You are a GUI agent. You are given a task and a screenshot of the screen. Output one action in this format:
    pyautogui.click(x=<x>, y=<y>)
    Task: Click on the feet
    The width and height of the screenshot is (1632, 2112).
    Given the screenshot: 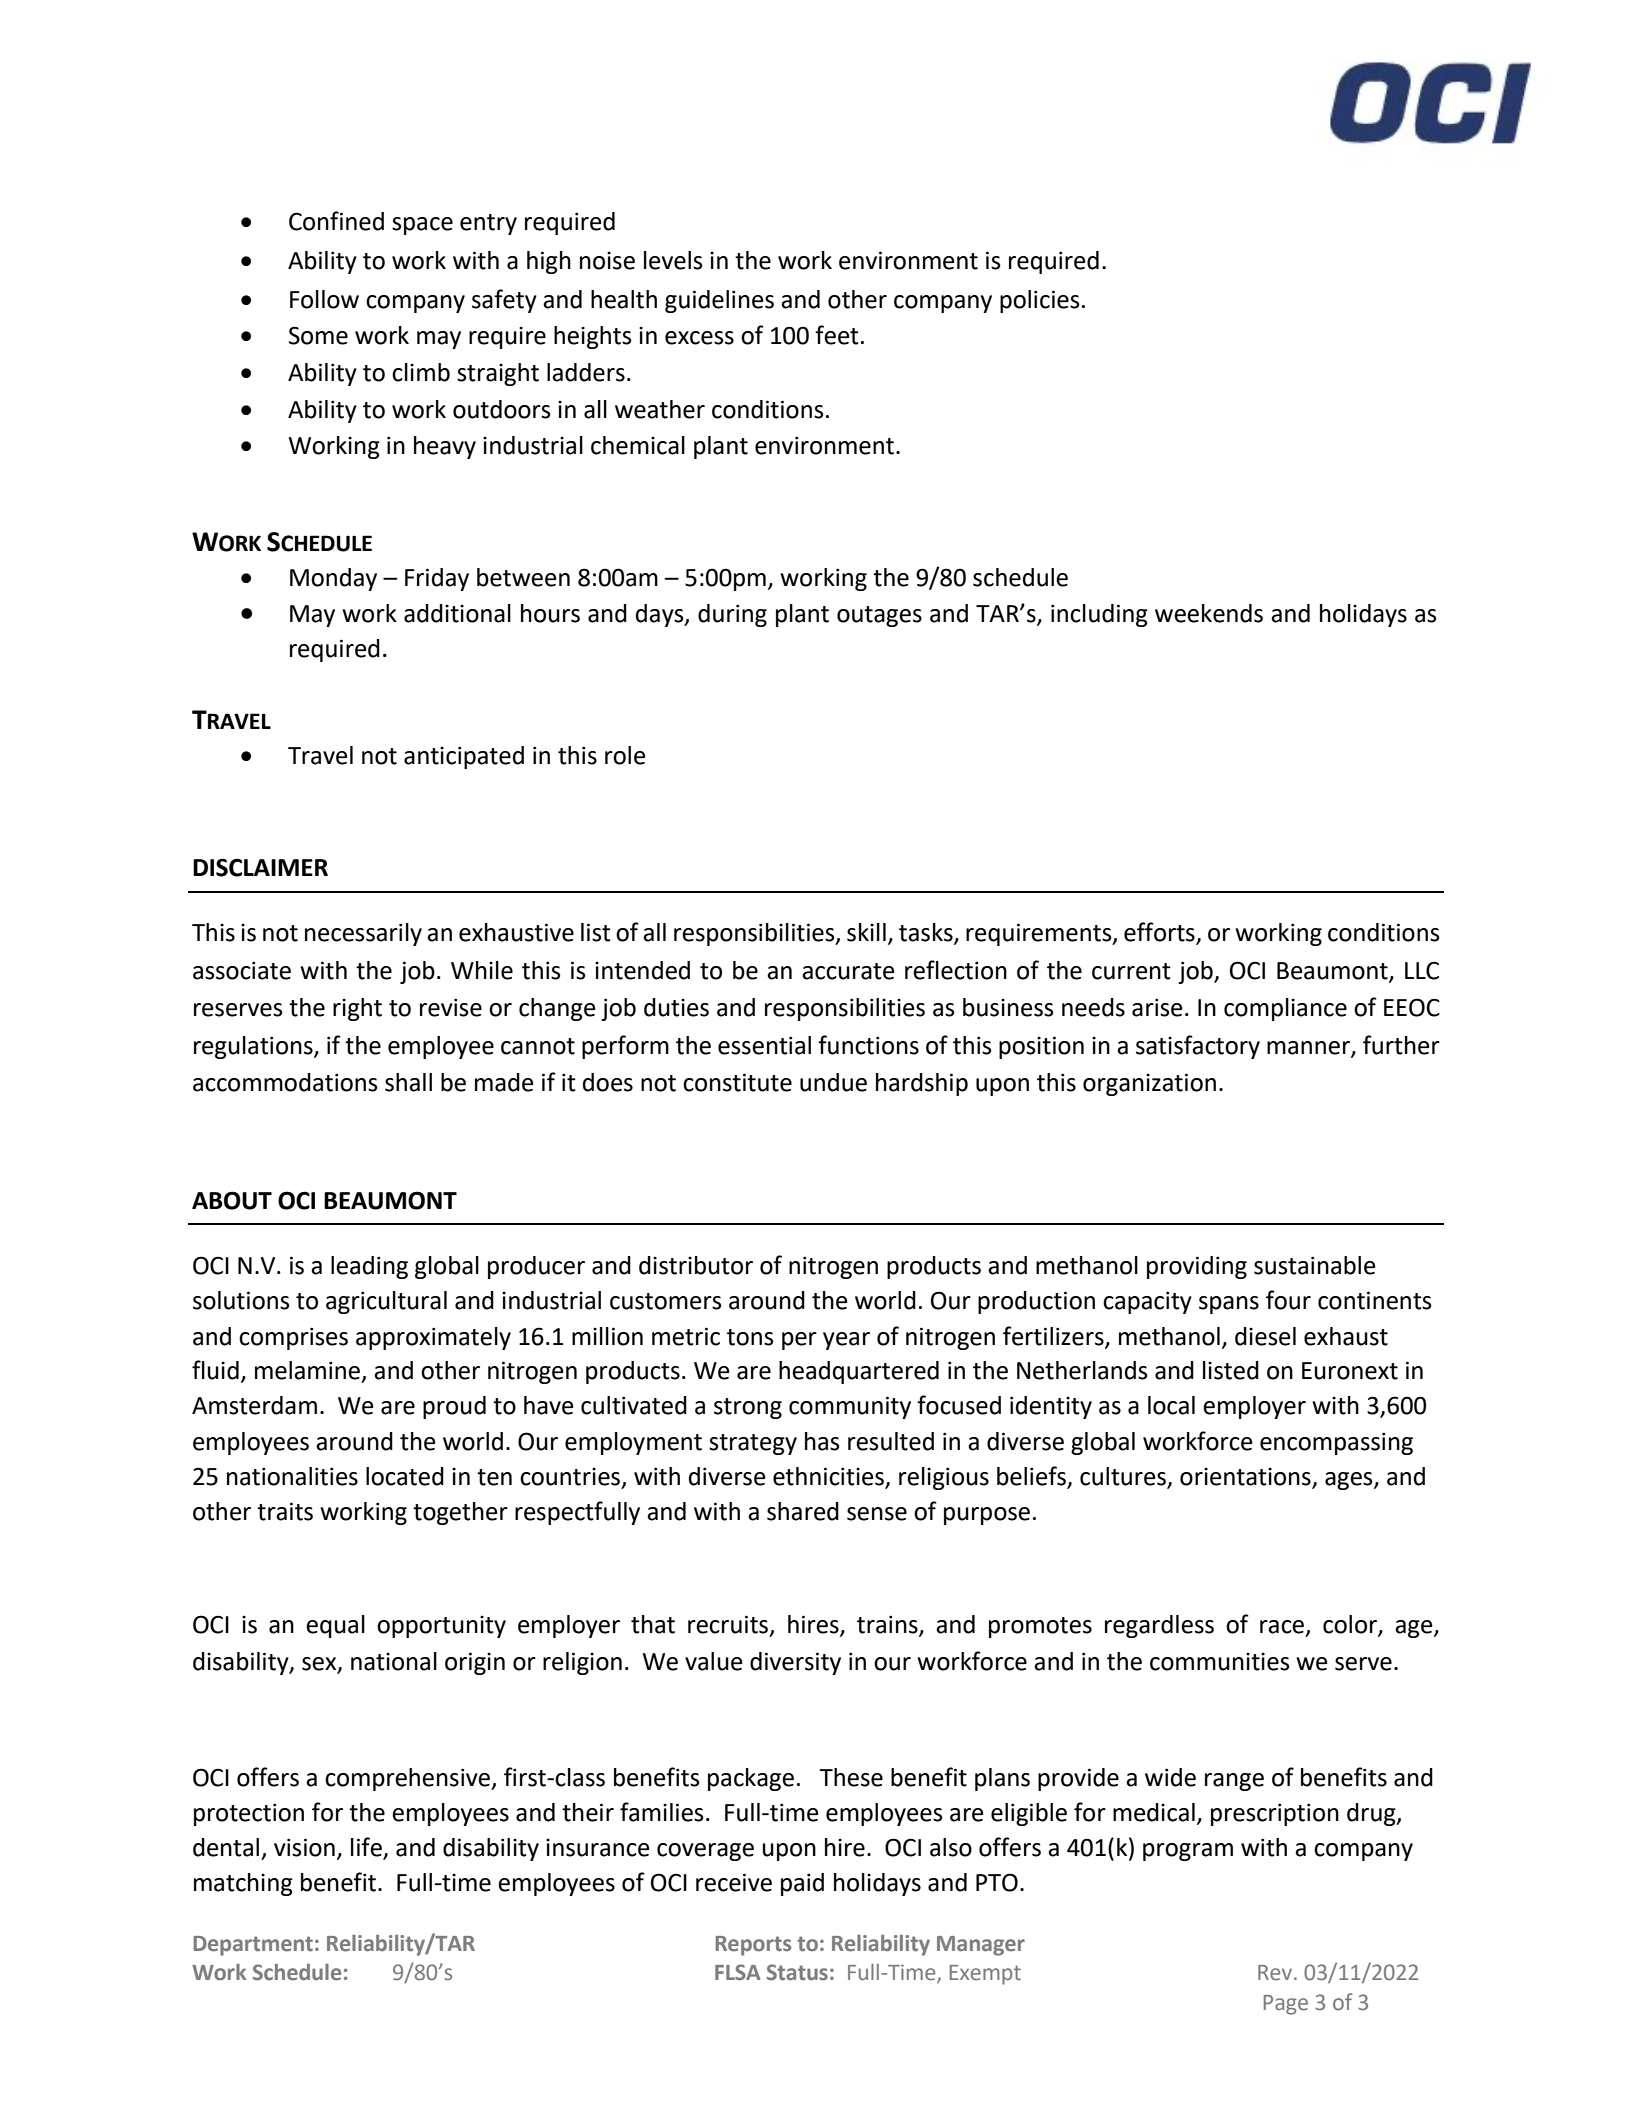 What is the action you would take?
    pyautogui.click(x=837, y=335)
